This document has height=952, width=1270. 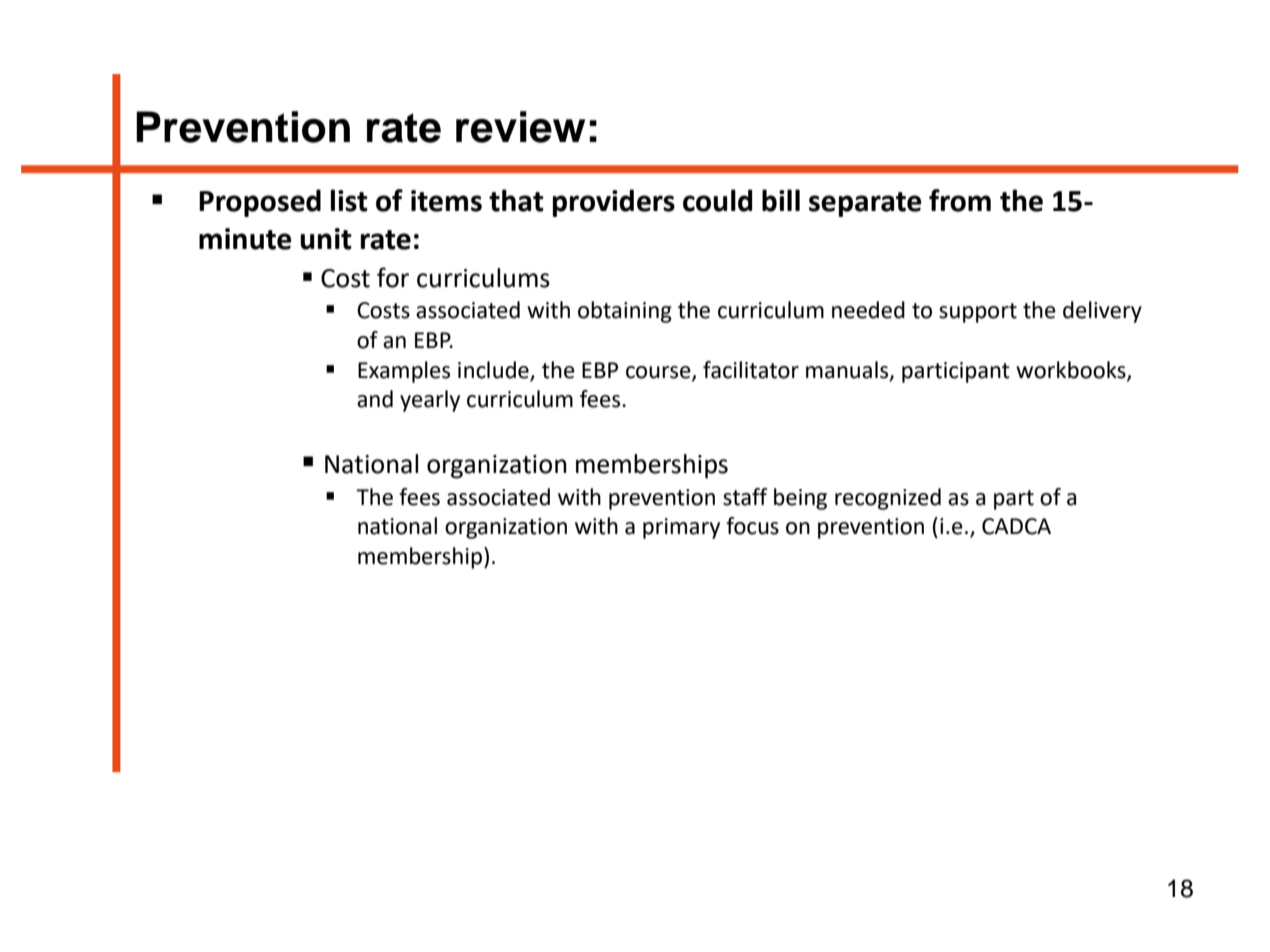 What do you see at coordinates (326, 239) in the document?
I see `unit` at bounding box center [326, 239].
